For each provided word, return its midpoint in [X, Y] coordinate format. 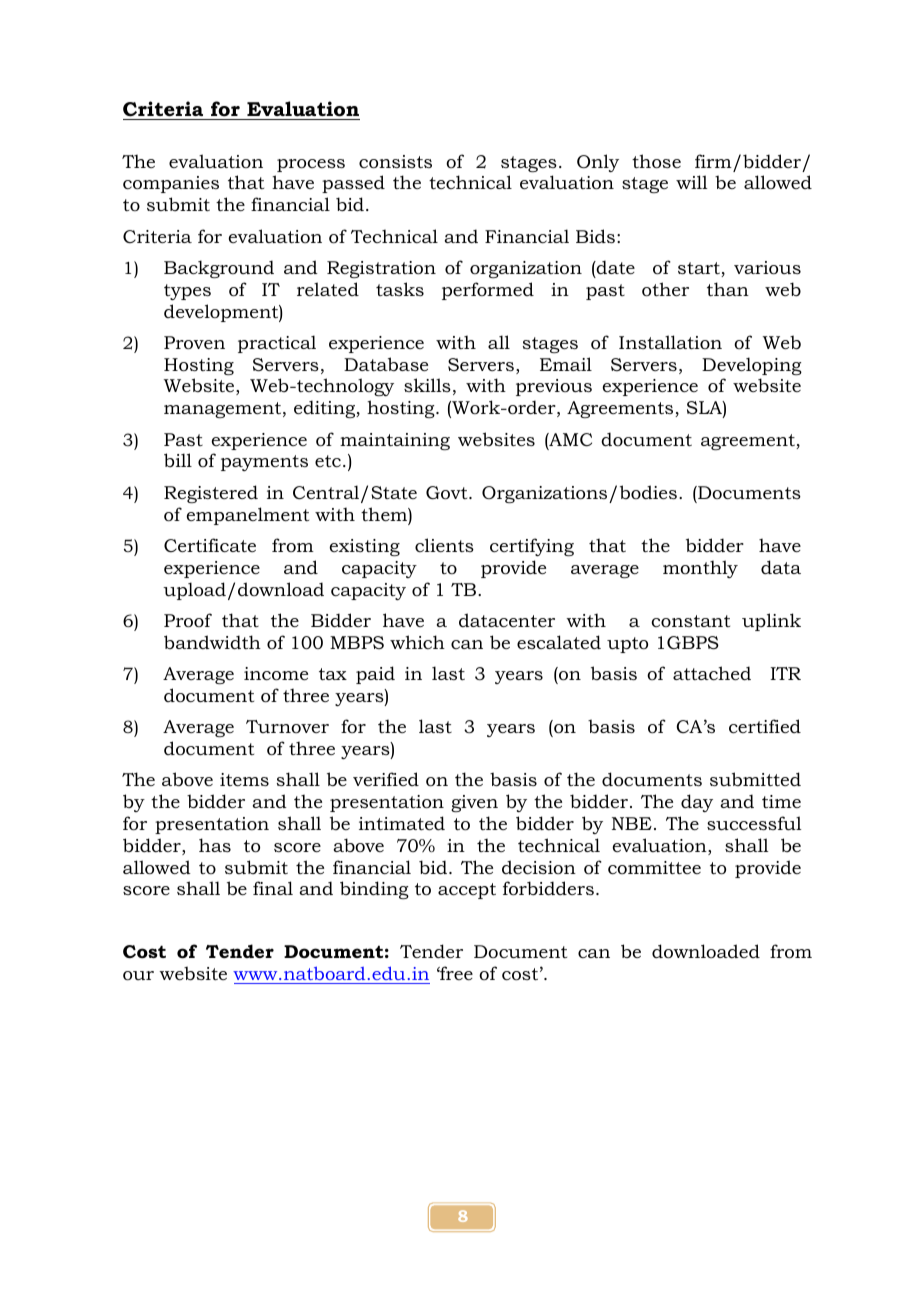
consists [395, 162]
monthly [700, 569]
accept [467, 891]
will [692, 182]
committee [654, 868]
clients [444, 545]
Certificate [210, 545]
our [138, 976]
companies [171, 184]
